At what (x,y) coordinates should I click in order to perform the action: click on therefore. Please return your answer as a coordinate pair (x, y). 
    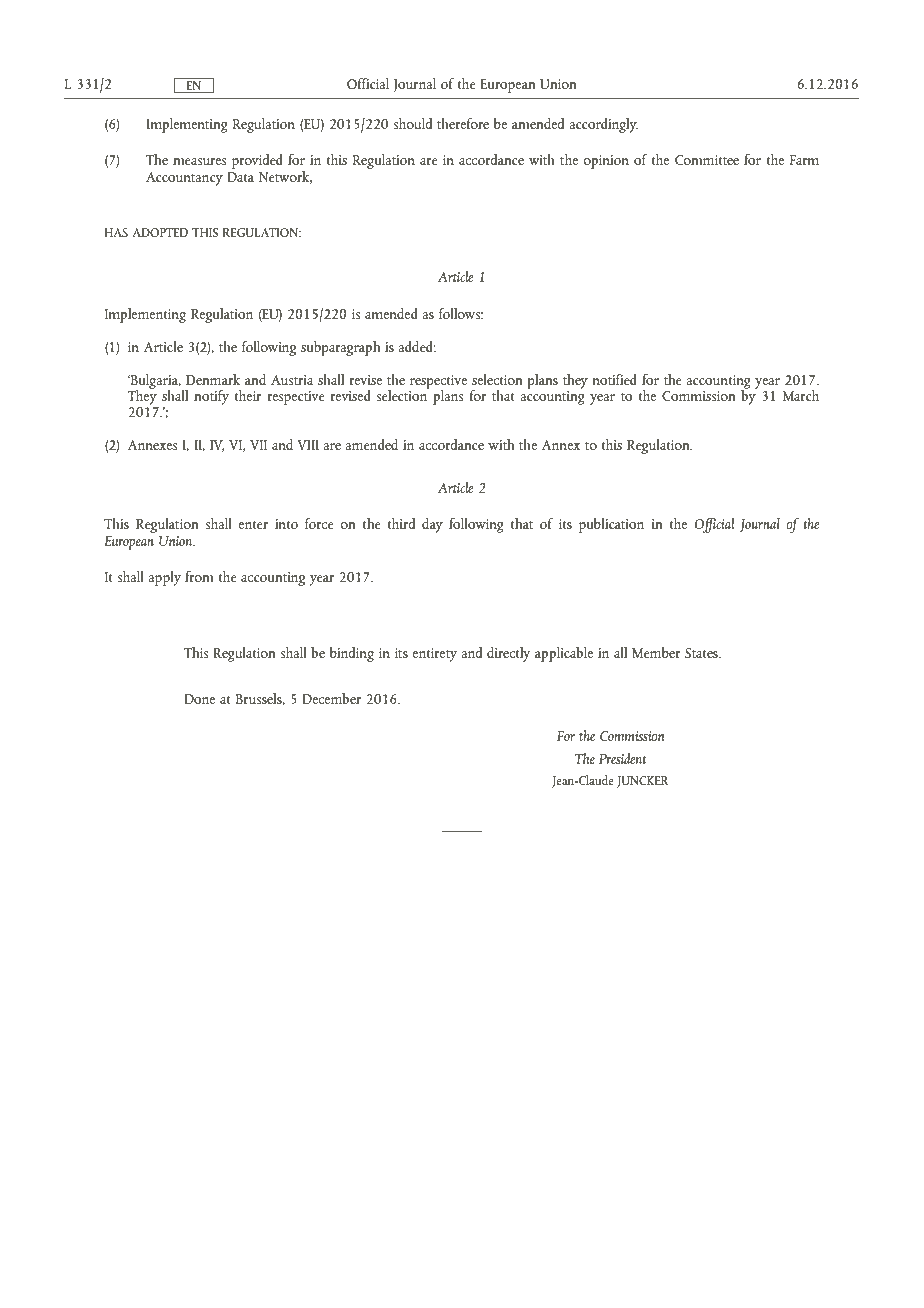
    Looking at the image, I should click on (463, 123).
